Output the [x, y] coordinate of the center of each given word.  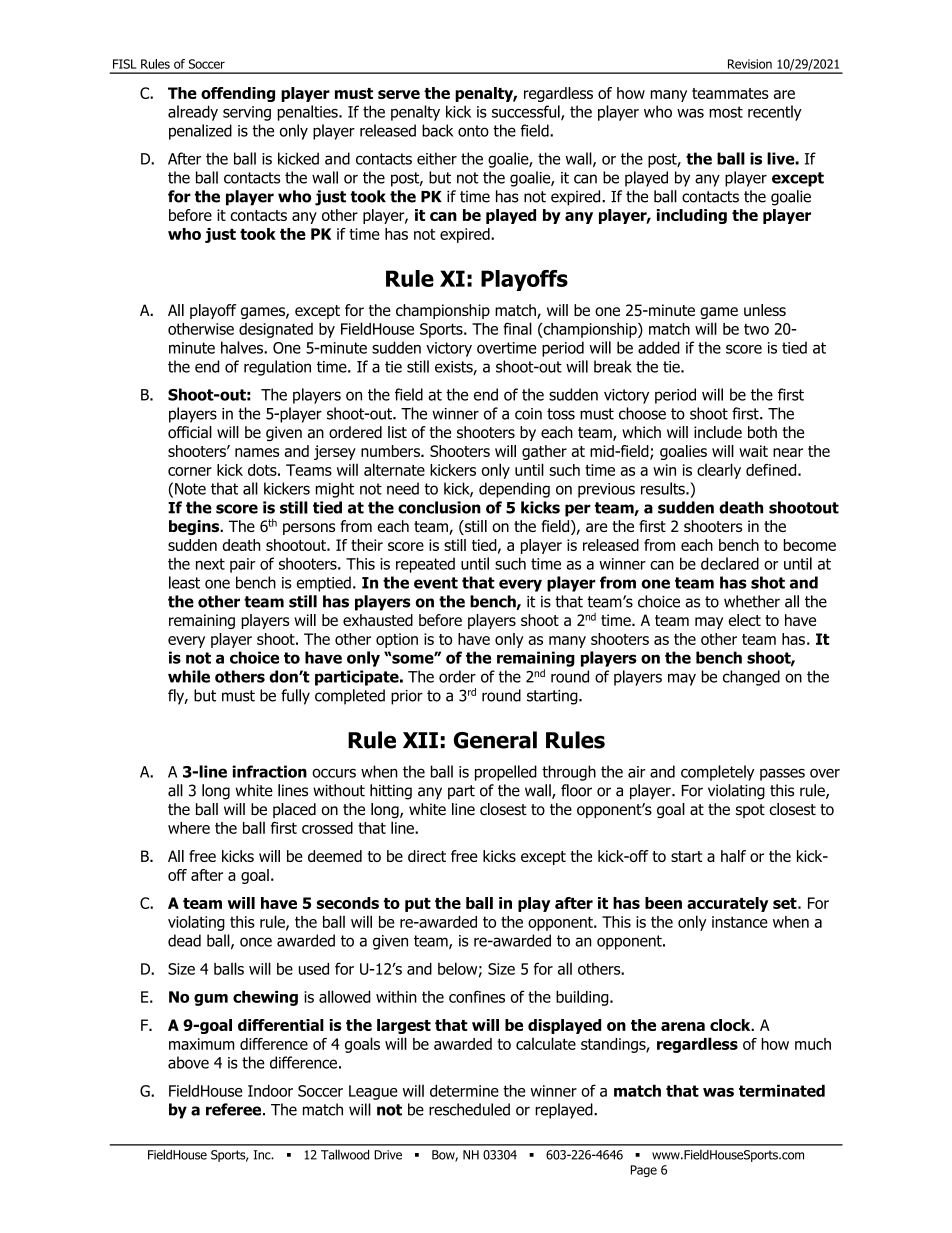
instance [740, 922]
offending [238, 94]
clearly [719, 471]
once [256, 942]
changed [751, 678]
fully [295, 697]
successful [527, 112]
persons [309, 529]
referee [233, 1109]
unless [765, 310]
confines [477, 996]
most [726, 112]
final [517, 328]
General [495, 740]
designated [276, 330]
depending [514, 490]
